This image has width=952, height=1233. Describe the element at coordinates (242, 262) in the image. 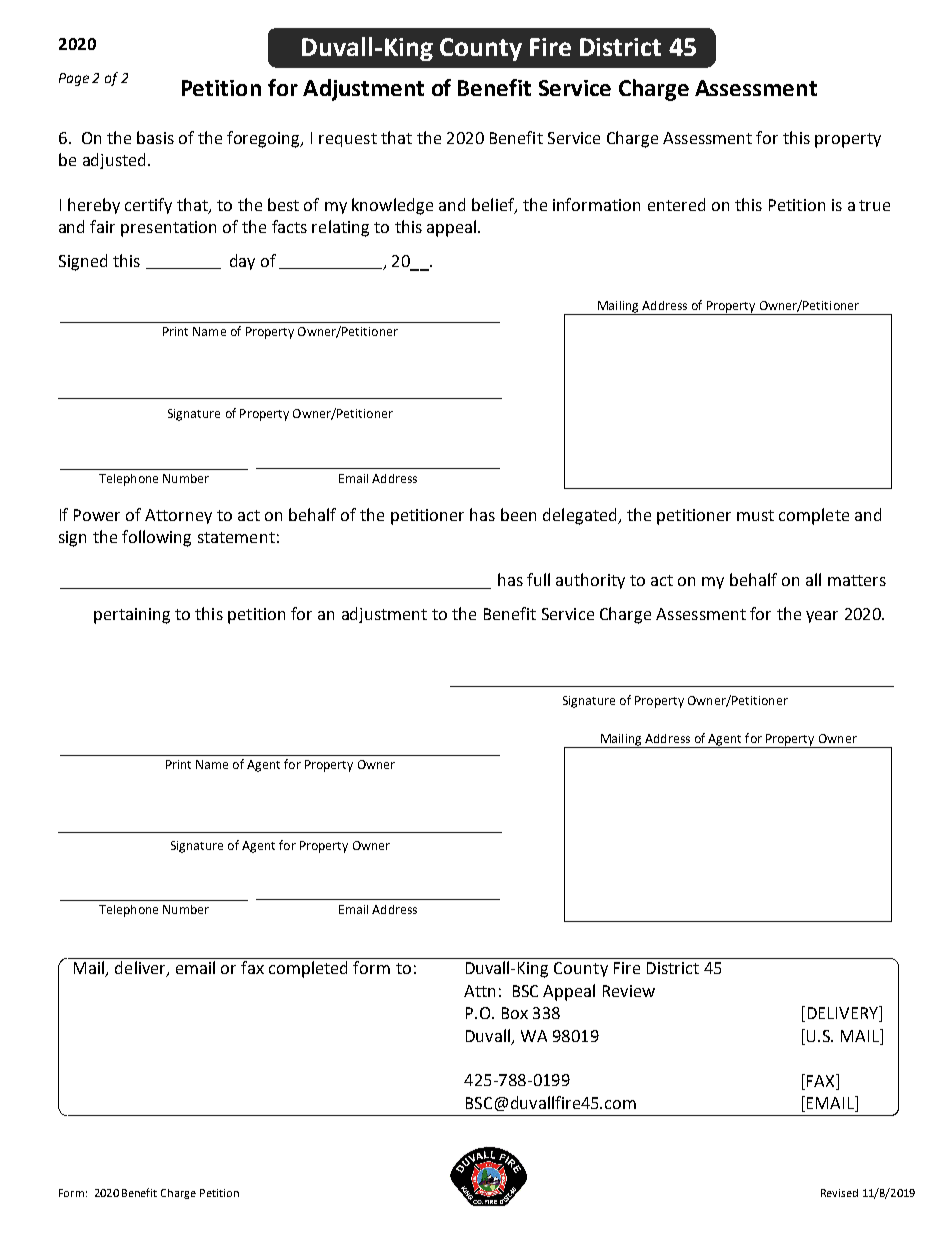

I see `day` at that location.
